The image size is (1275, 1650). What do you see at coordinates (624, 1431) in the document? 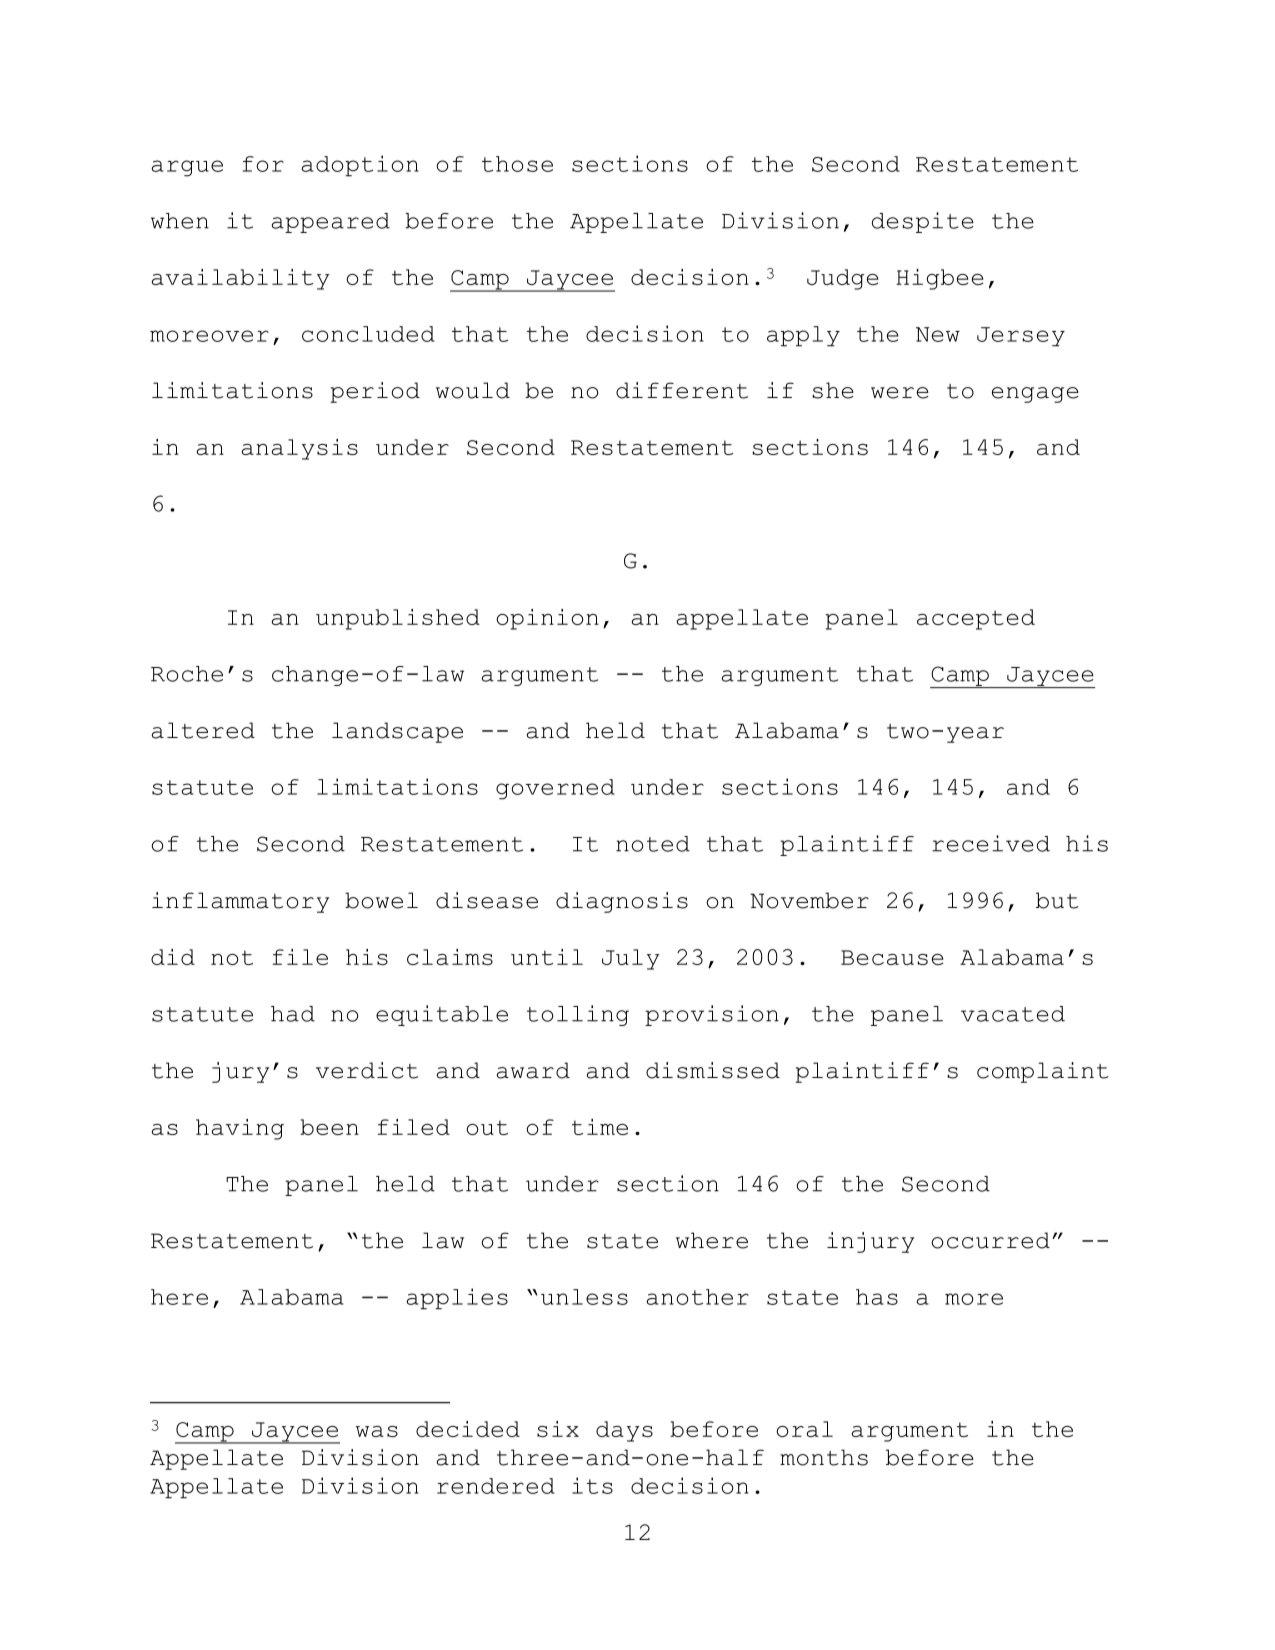
I see `days` at bounding box center [624, 1431].
